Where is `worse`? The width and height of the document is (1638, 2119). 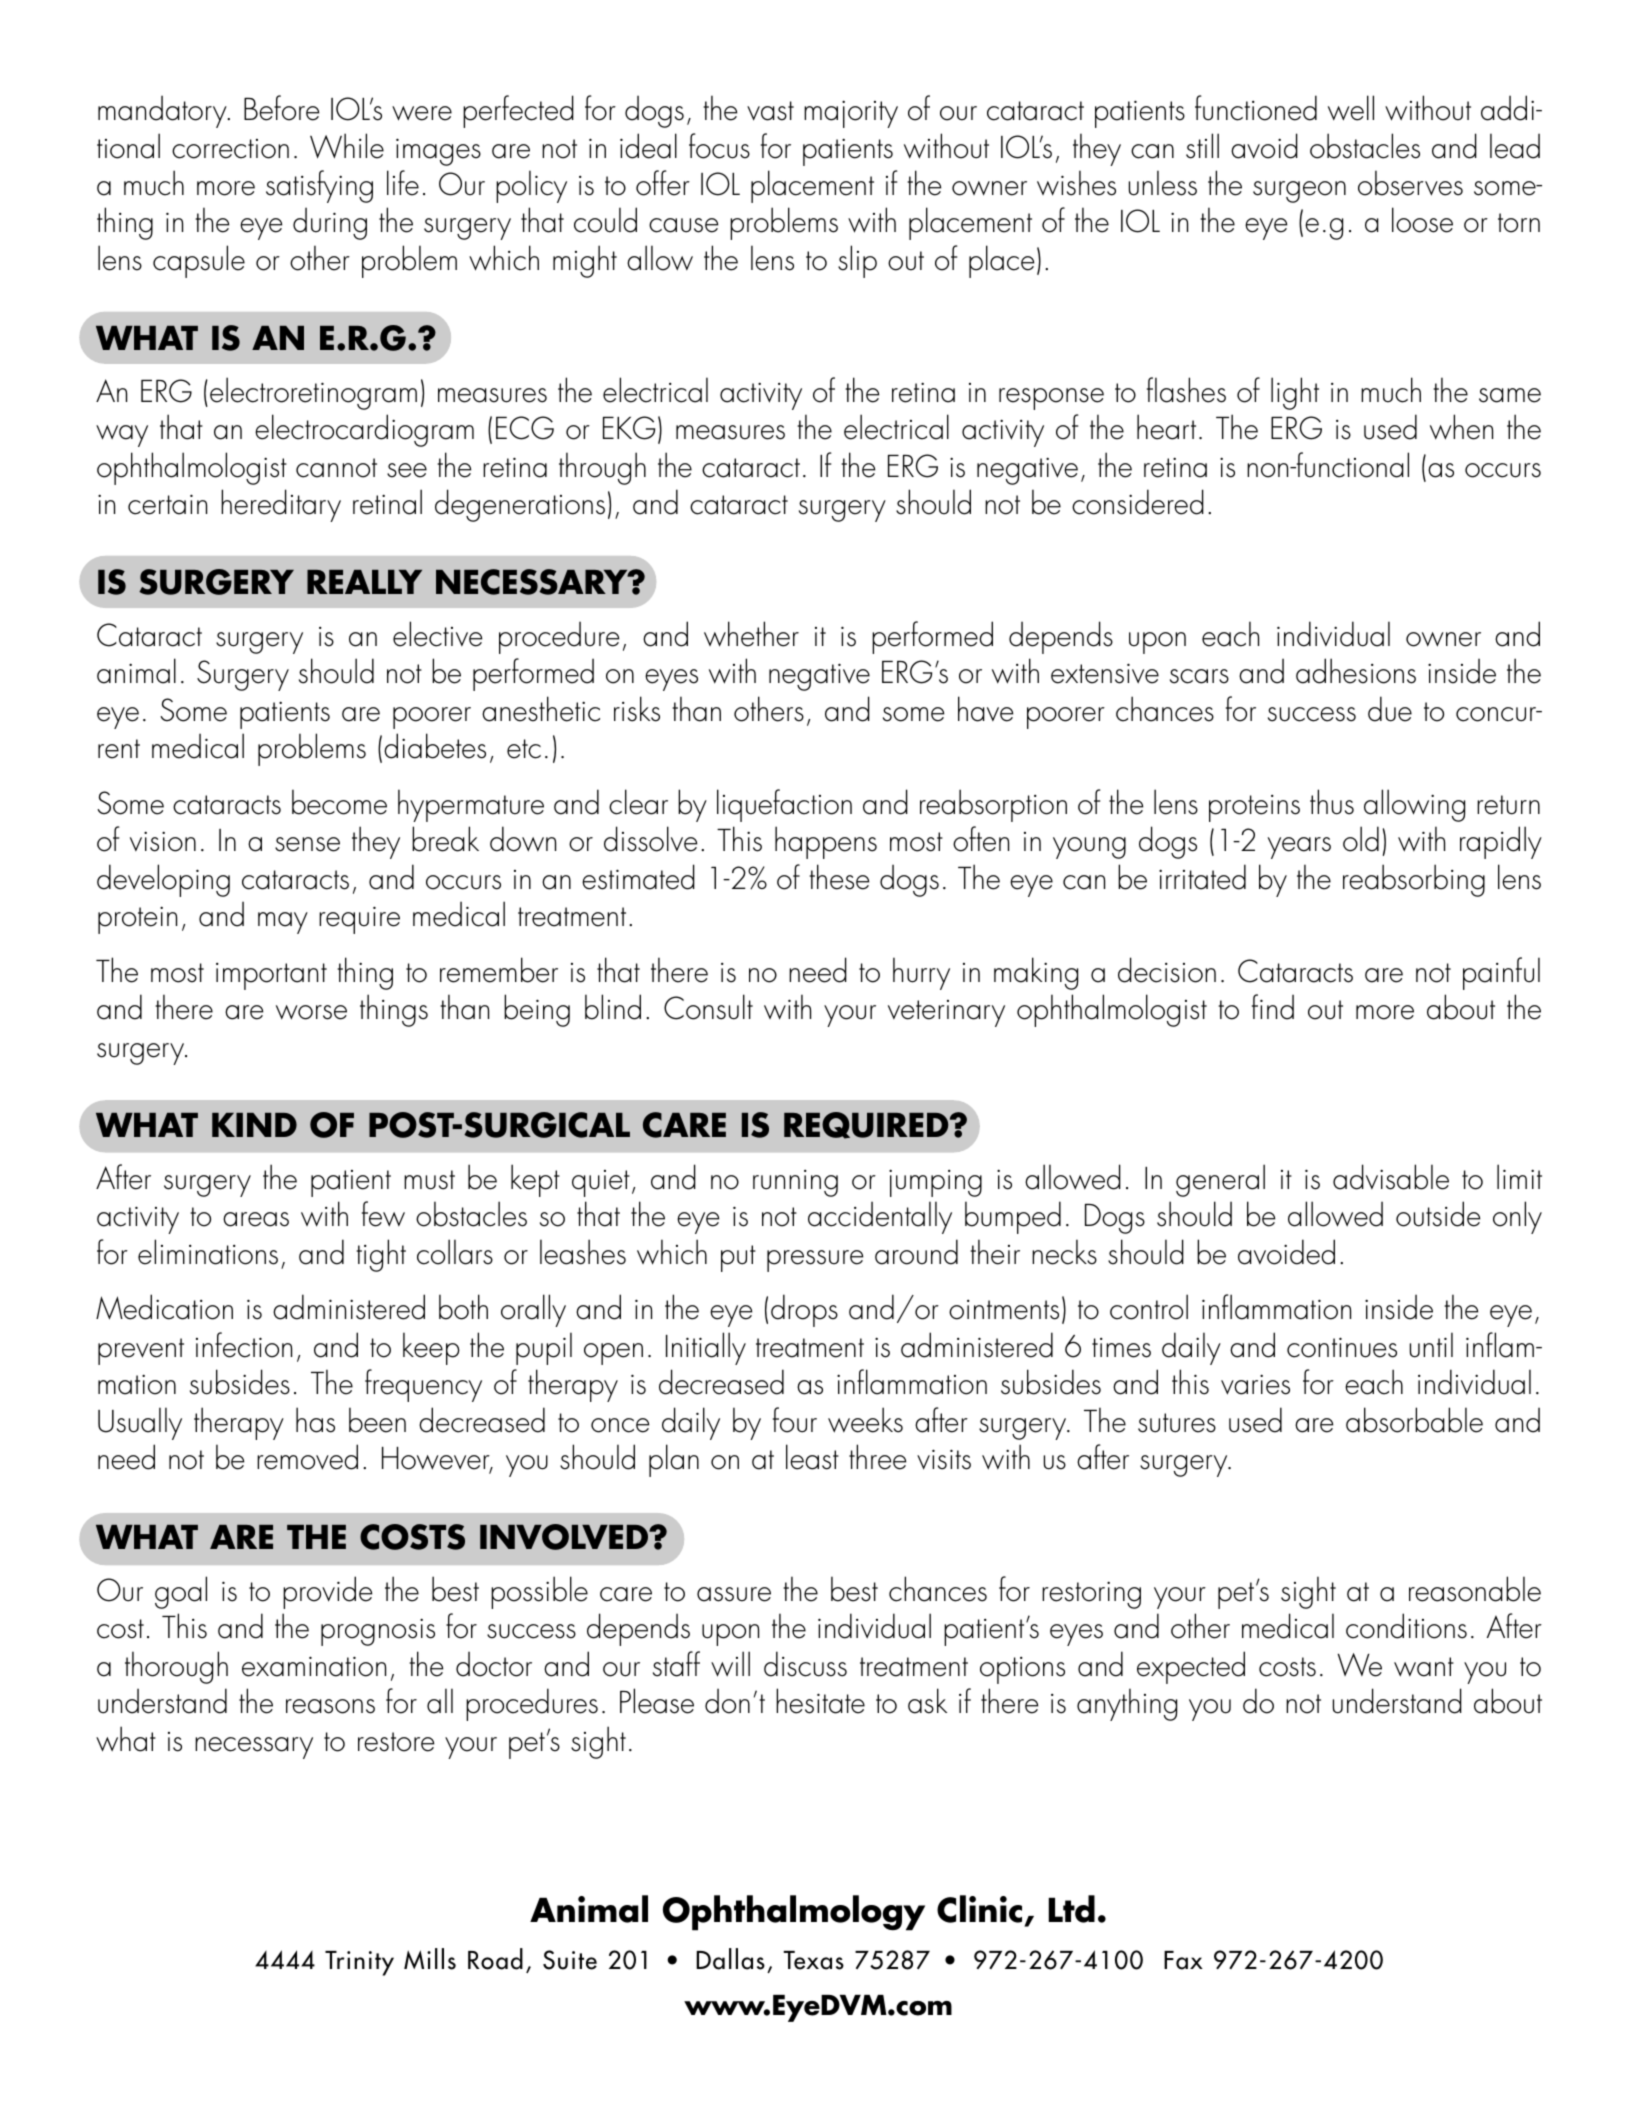 worse is located at coordinates (311, 1012).
